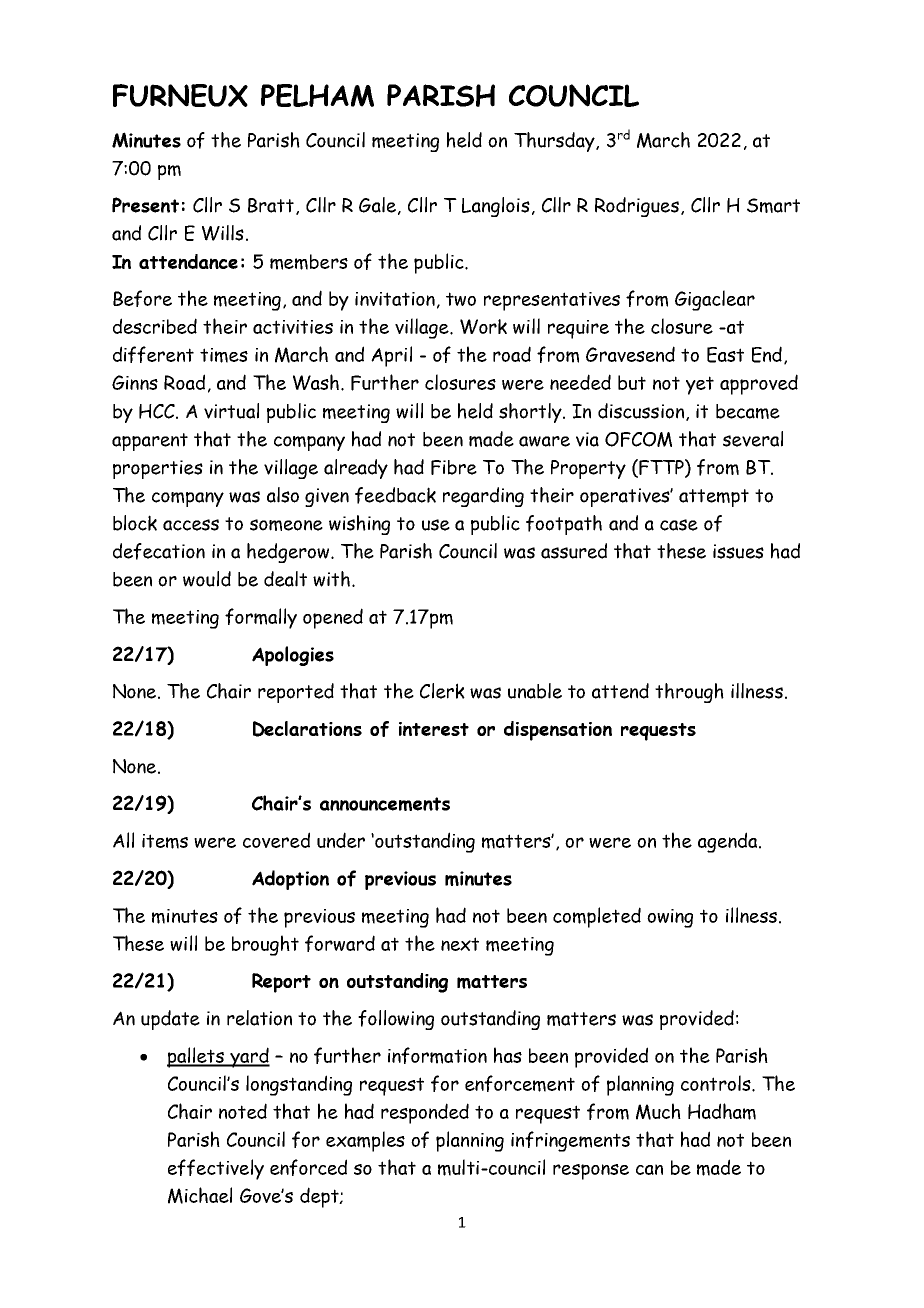 This screenshot has height=1308, width=924. I want to click on Rodrigues, so click(637, 207).
